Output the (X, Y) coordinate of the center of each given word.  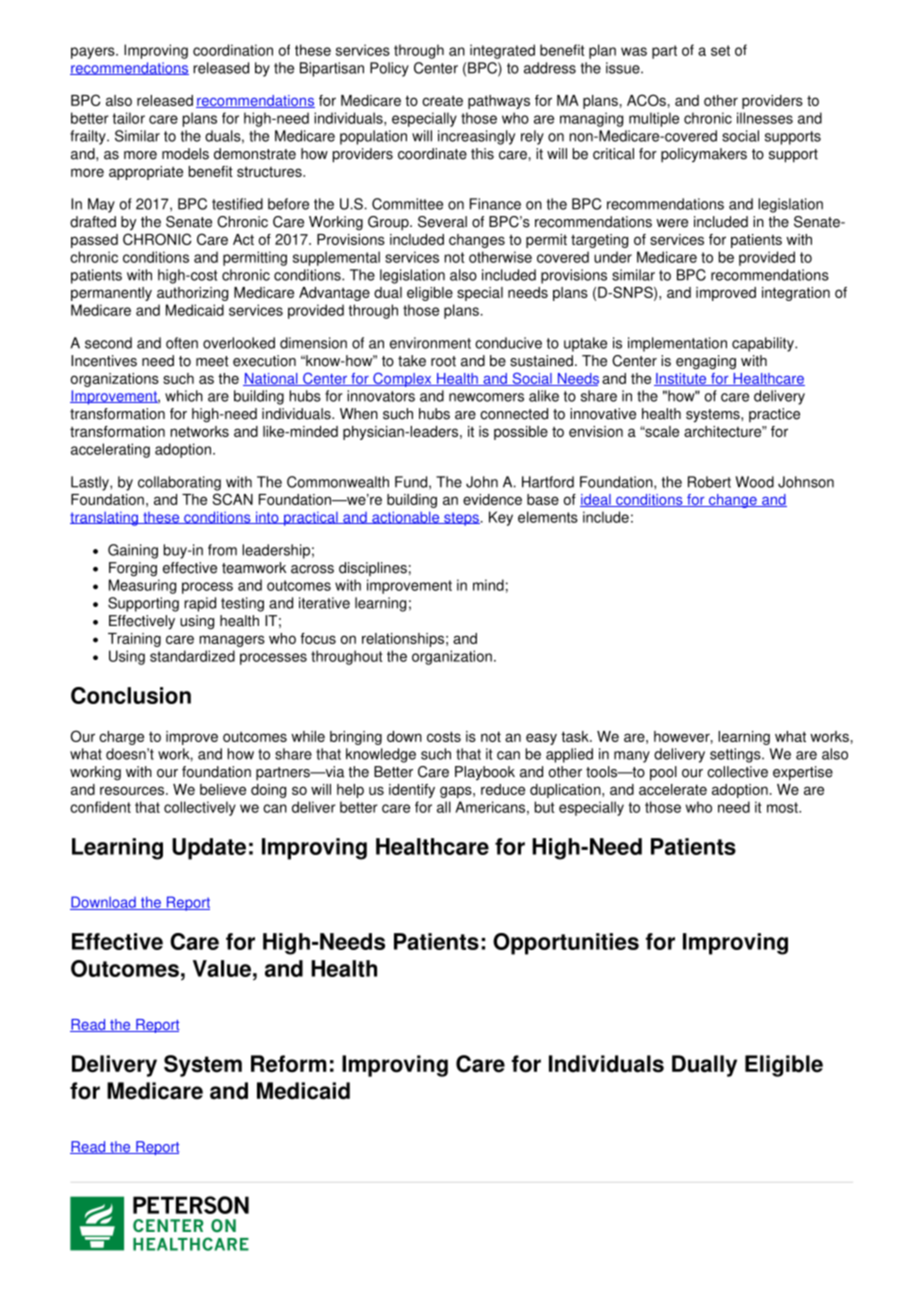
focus (318, 638)
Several (442, 222)
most (783, 807)
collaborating (179, 483)
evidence (492, 499)
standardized (192, 656)
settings (736, 755)
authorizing (192, 294)
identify (412, 791)
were (672, 223)
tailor (128, 118)
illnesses (765, 118)
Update (209, 849)
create (442, 101)
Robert (709, 482)
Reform (288, 1064)
